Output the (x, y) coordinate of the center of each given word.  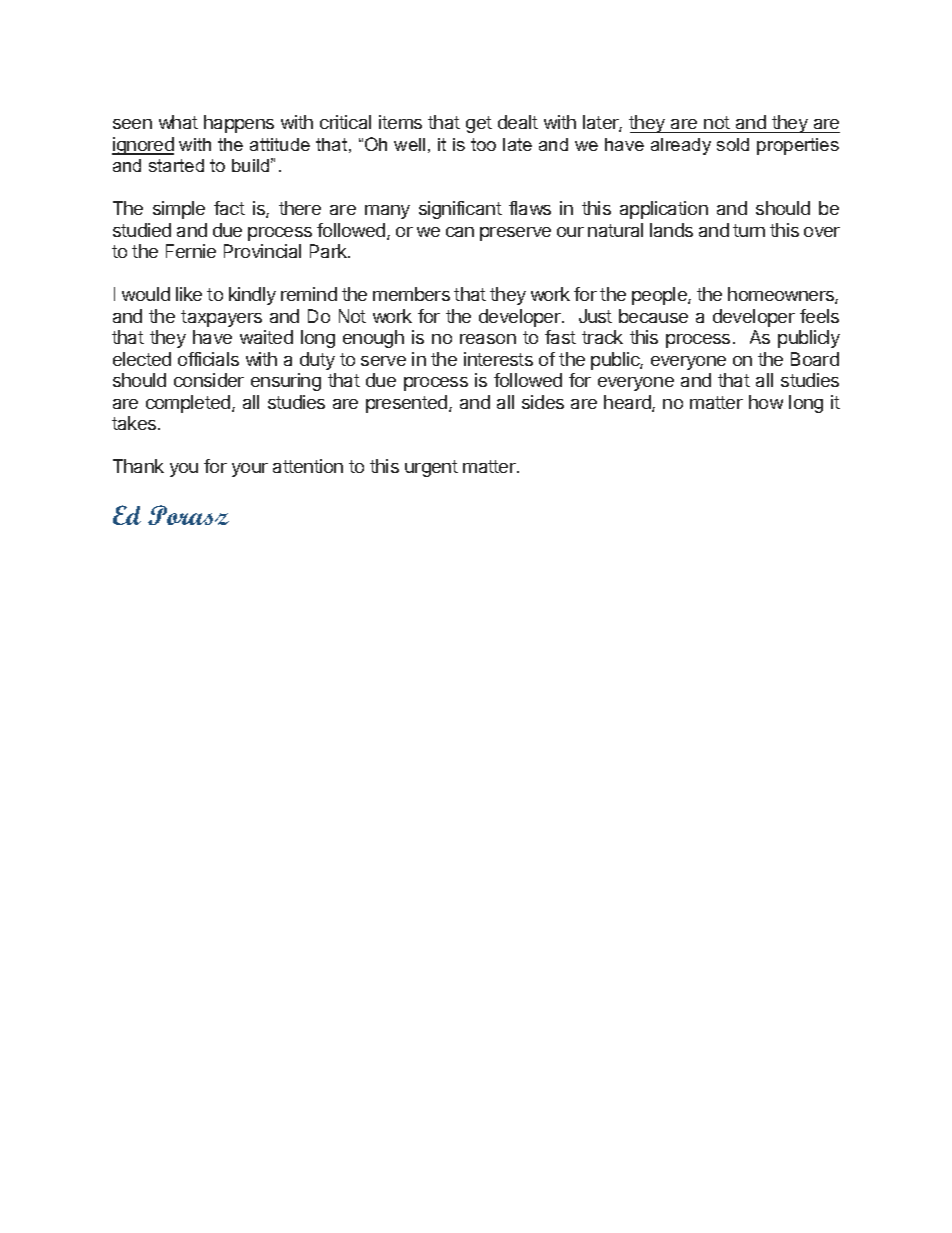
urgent (431, 468)
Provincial (262, 251)
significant (460, 210)
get (479, 124)
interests (498, 359)
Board (815, 359)
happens (239, 124)
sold (733, 144)
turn (749, 230)
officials (208, 359)
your (250, 470)
